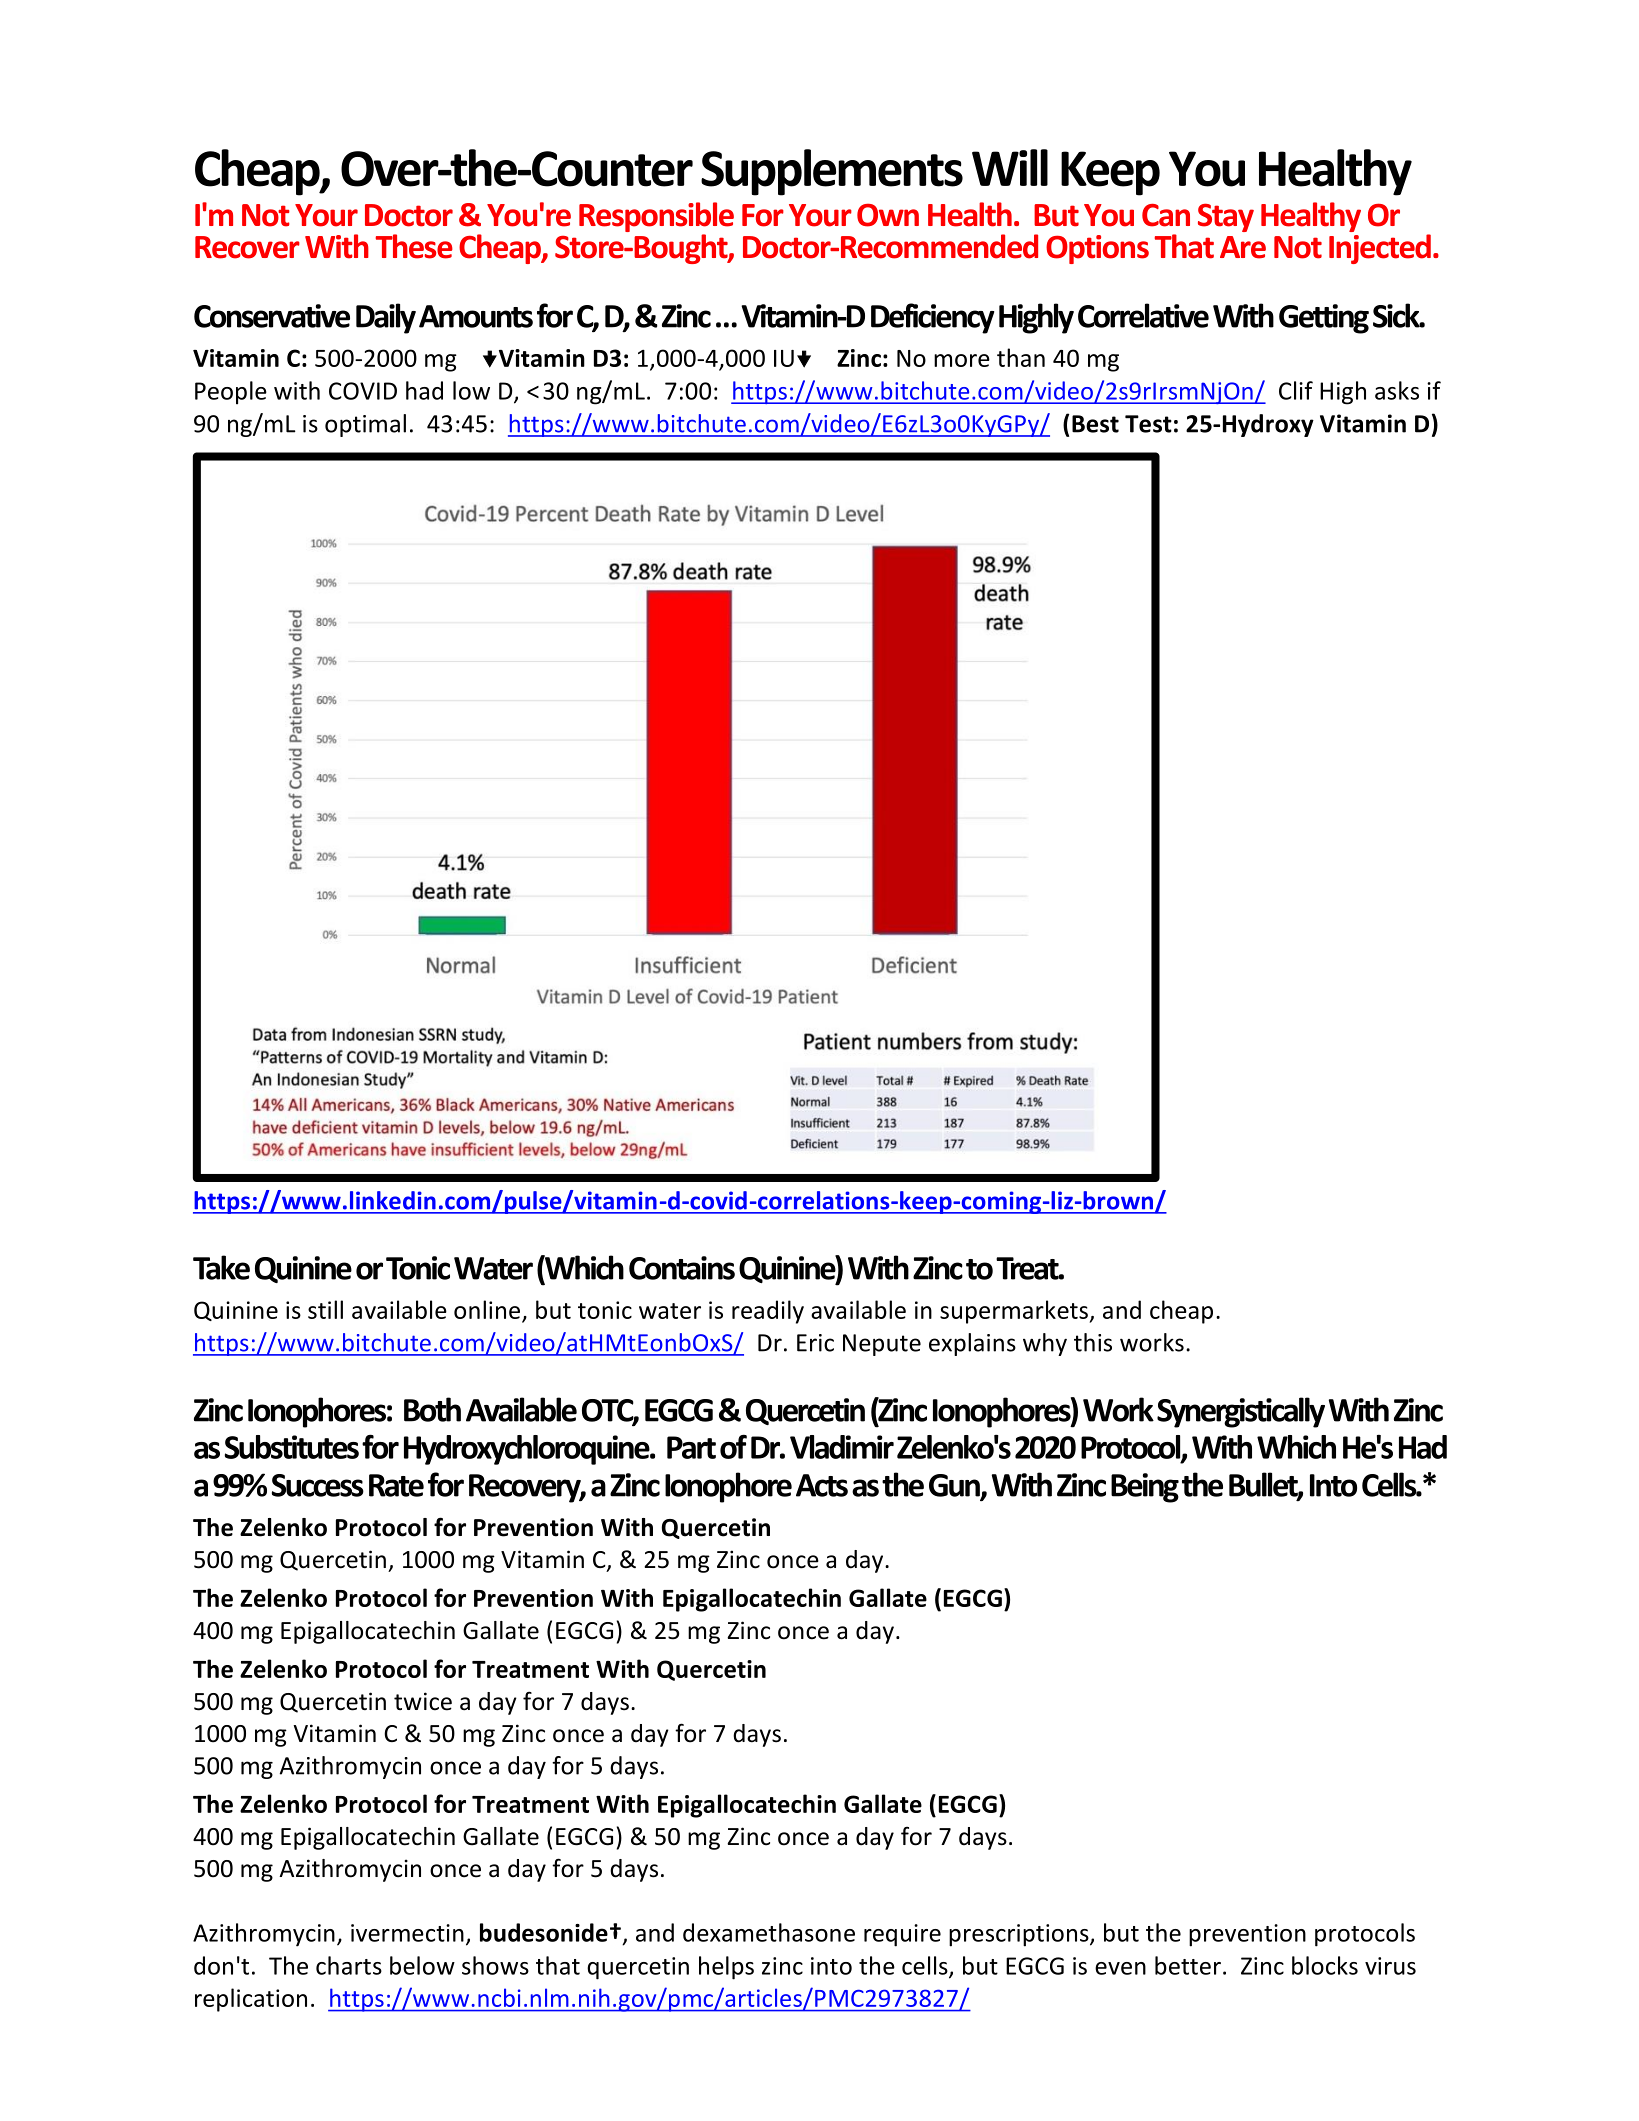  What do you see at coordinates (349, 1965) in the document?
I see `charts` at bounding box center [349, 1965].
